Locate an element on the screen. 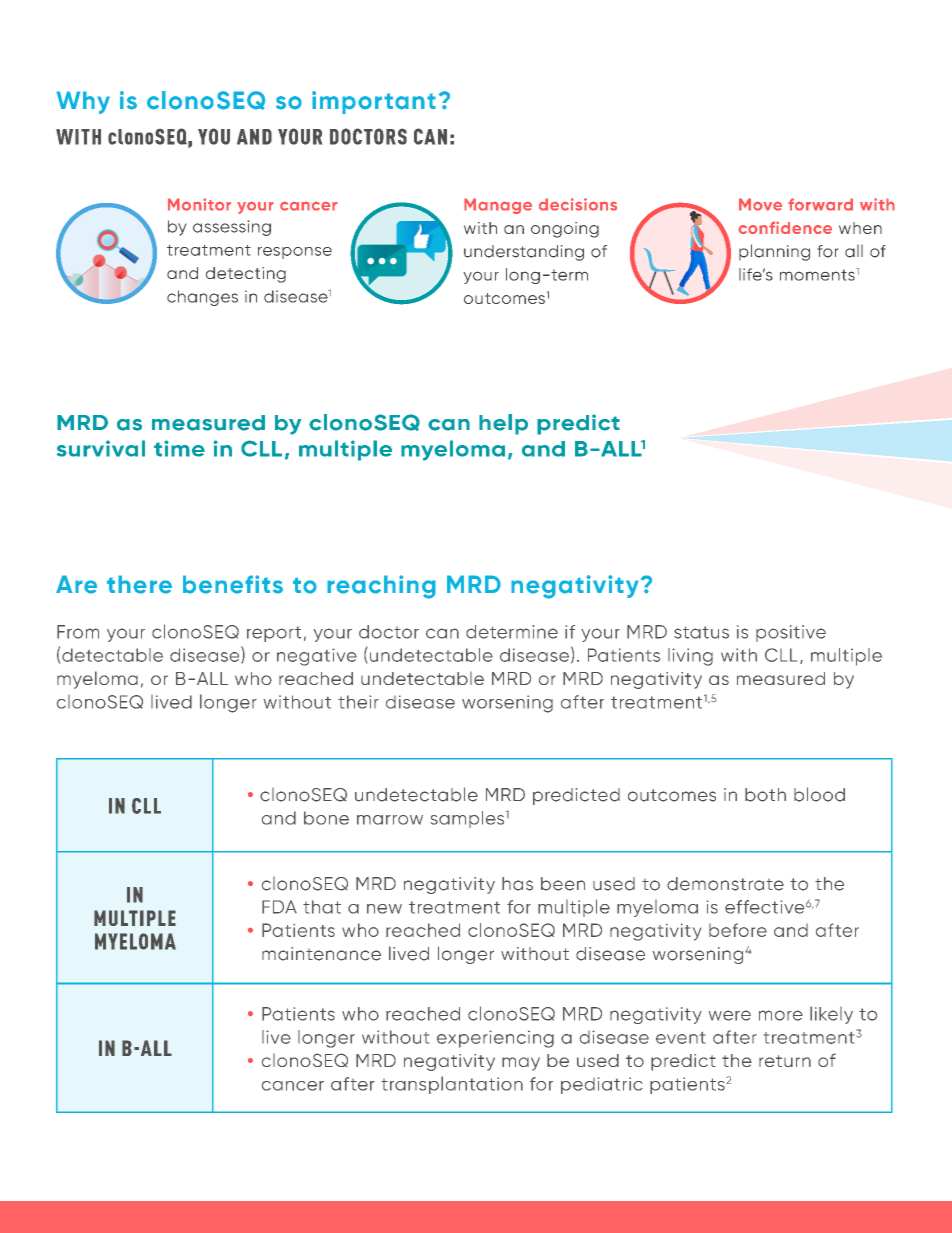 This screenshot has width=952, height=1233. positive is located at coordinates (791, 633).
